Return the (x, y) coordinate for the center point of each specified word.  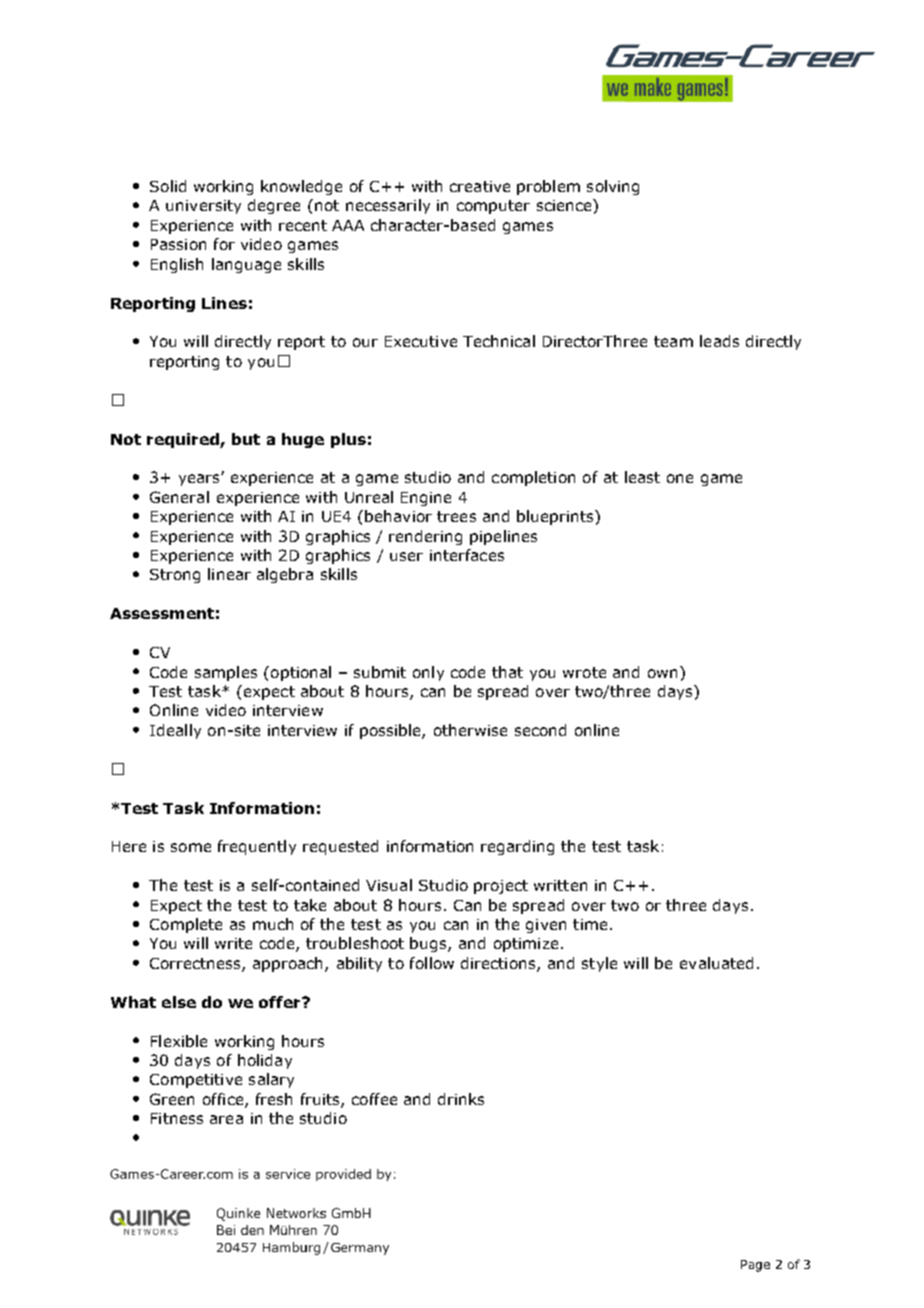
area (226, 1119)
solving (613, 187)
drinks (461, 1099)
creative (480, 186)
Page (755, 1266)
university (203, 207)
